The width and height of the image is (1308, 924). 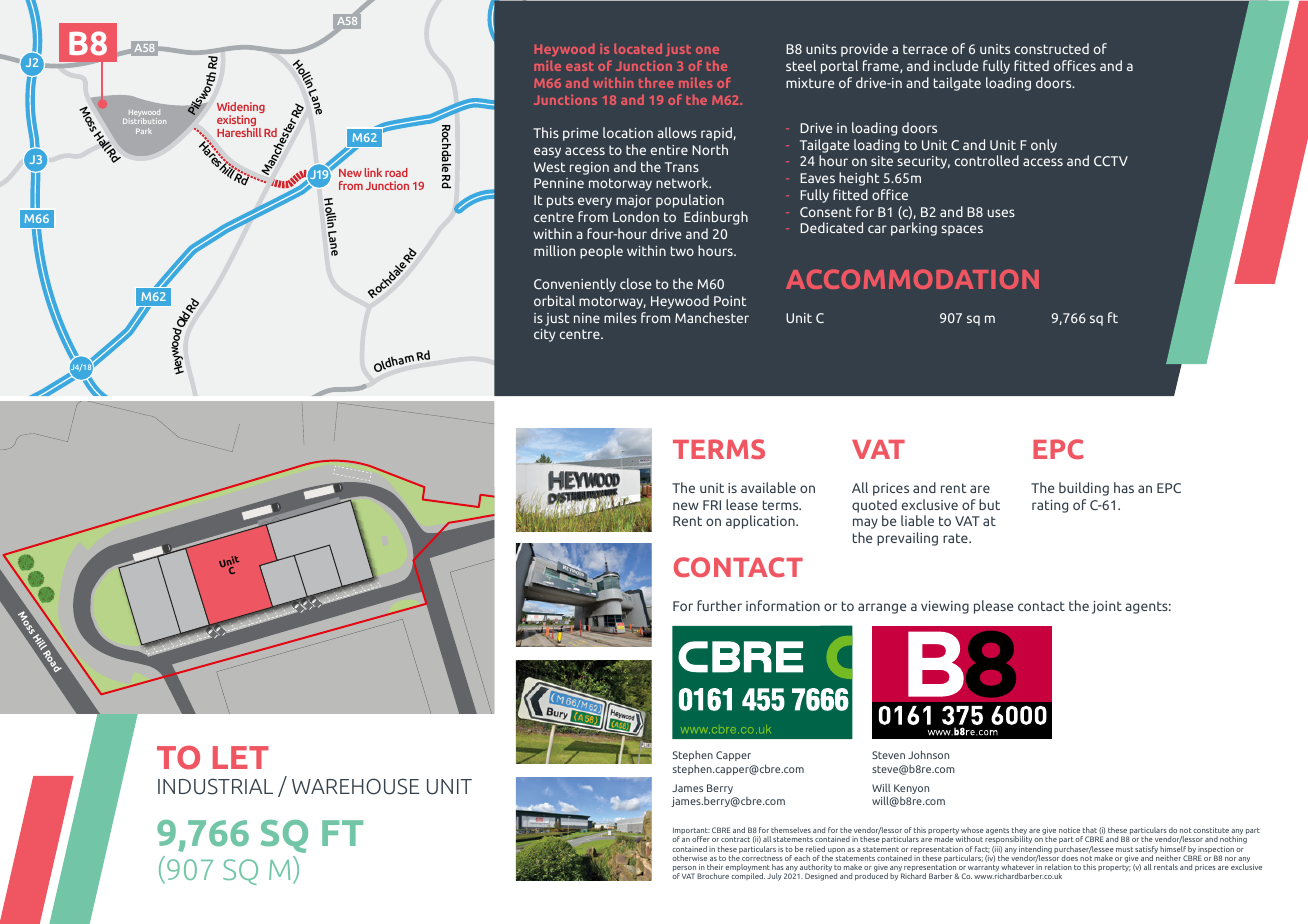 I want to click on available, so click(x=768, y=487).
